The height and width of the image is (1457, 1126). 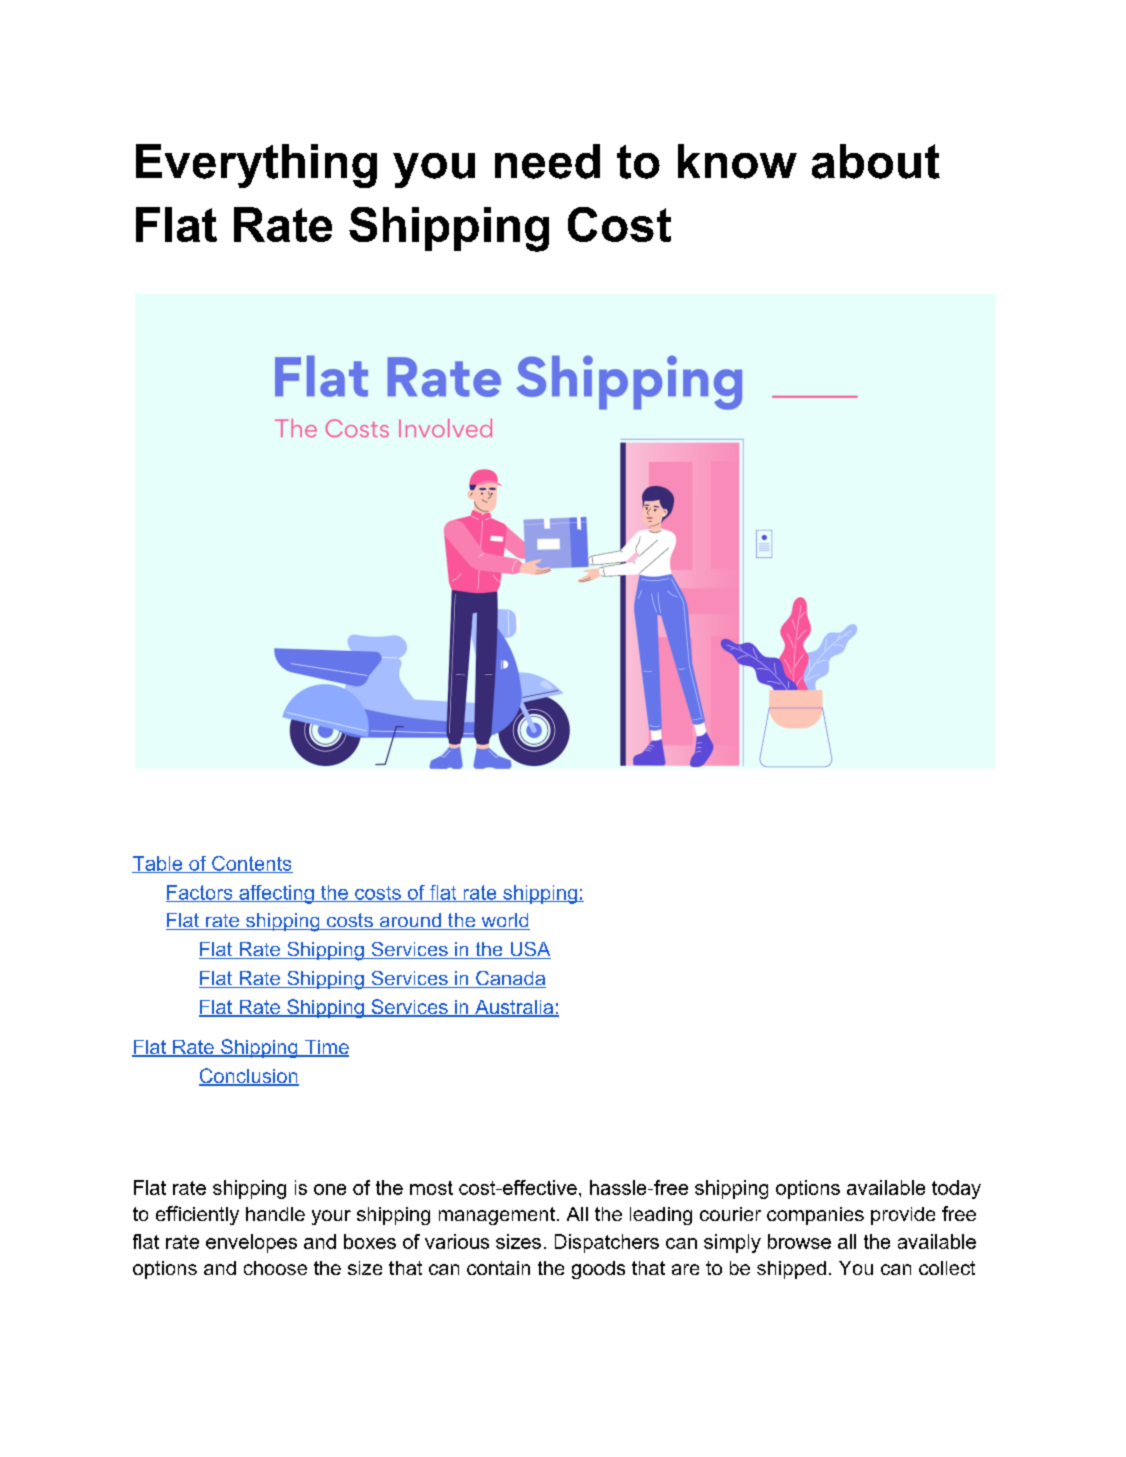 I want to click on Contents, so click(x=251, y=864).
